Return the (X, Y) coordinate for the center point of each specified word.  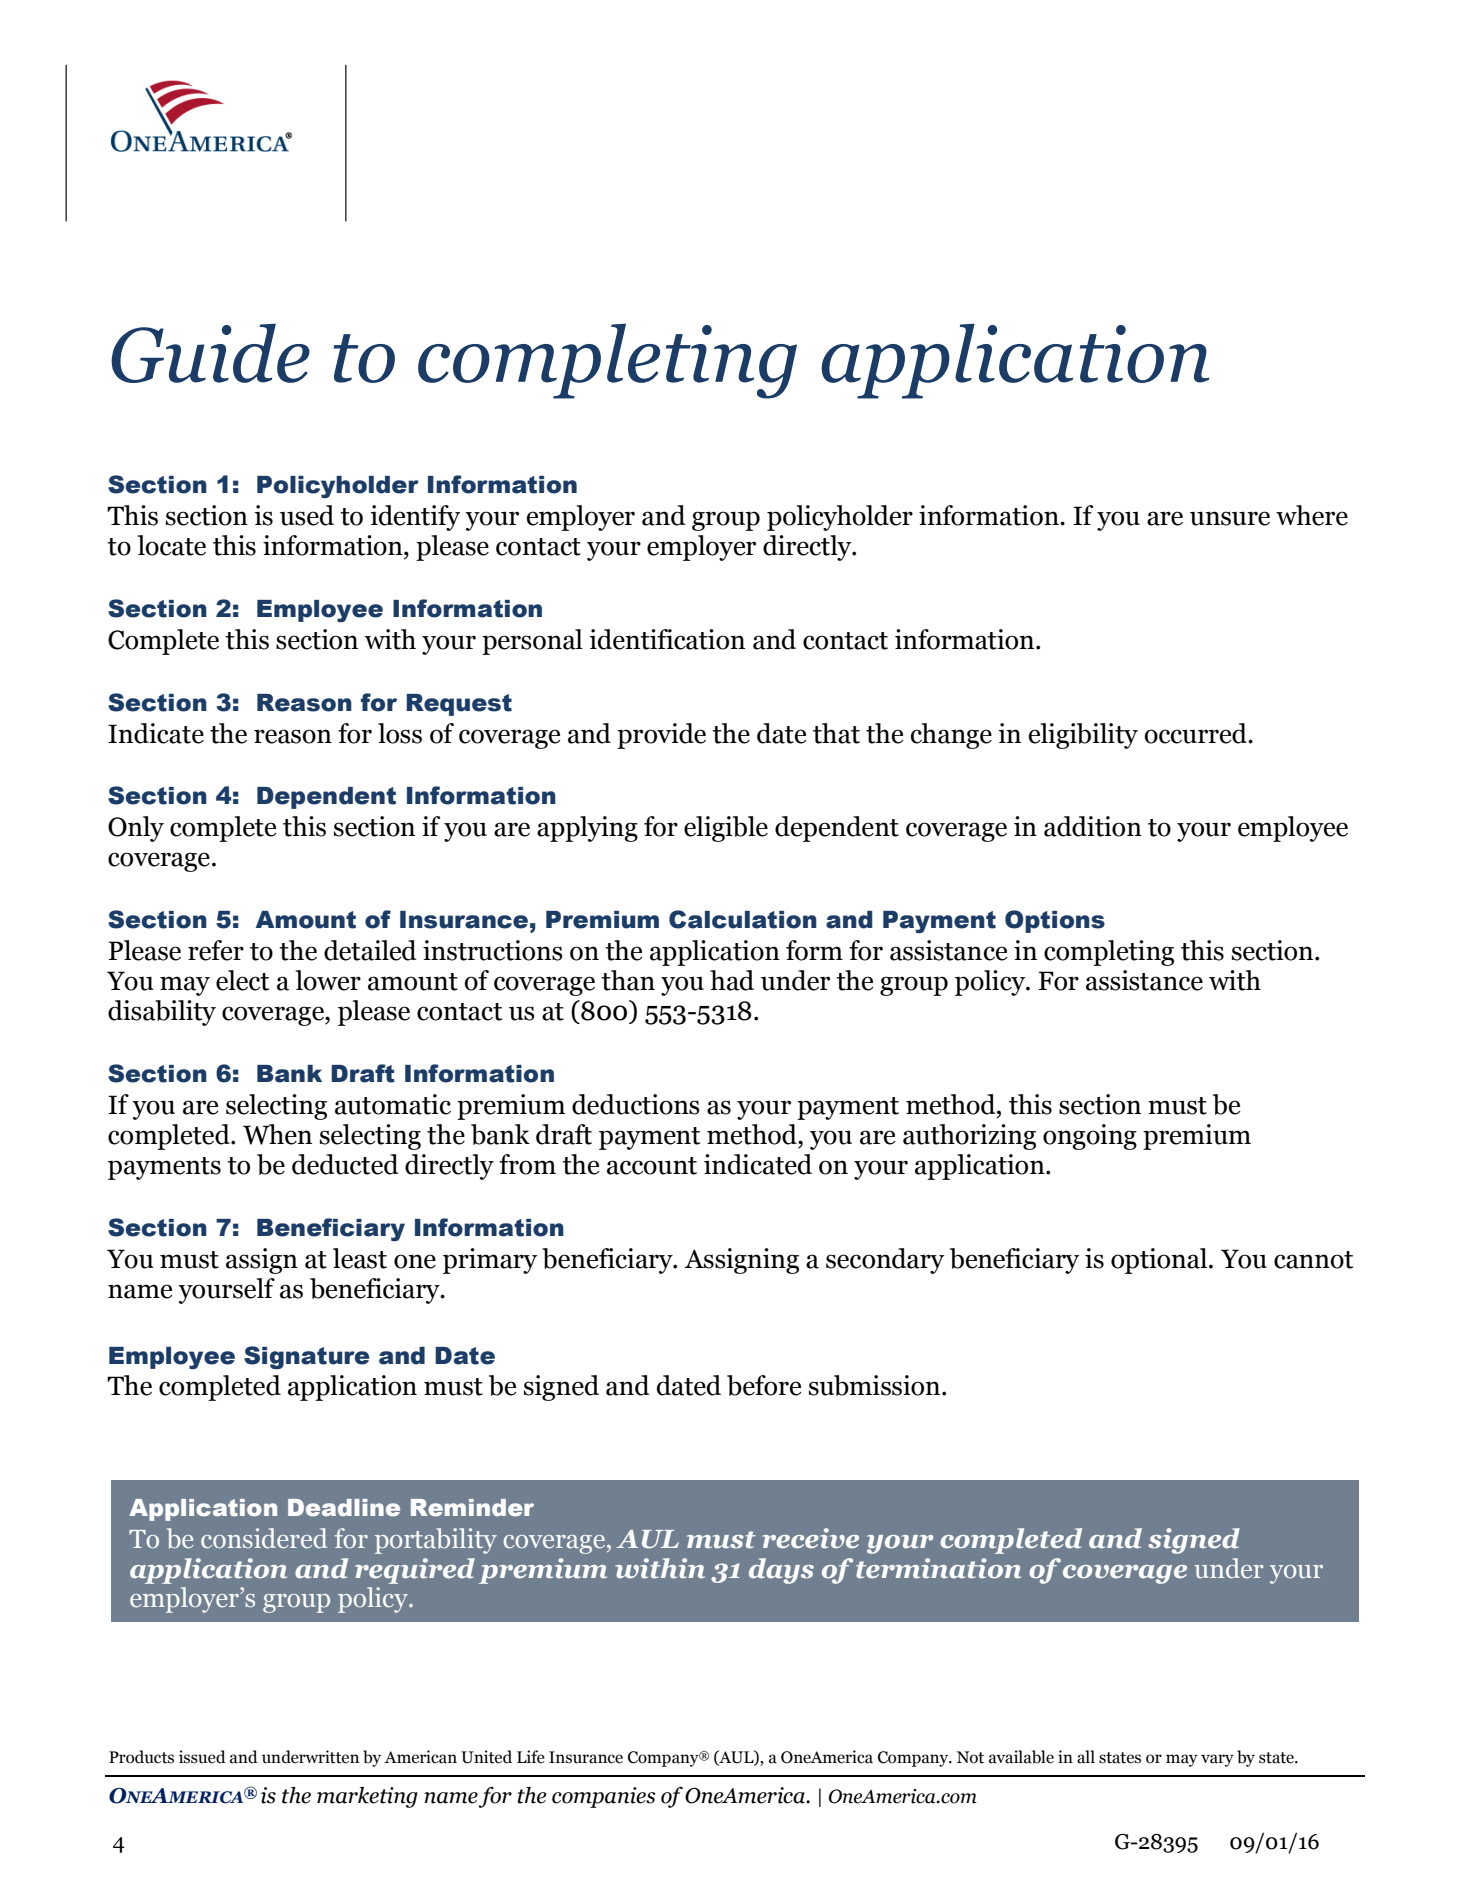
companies (604, 1797)
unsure (1230, 518)
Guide (210, 353)
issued (202, 1757)
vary (1217, 1760)
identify (415, 518)
